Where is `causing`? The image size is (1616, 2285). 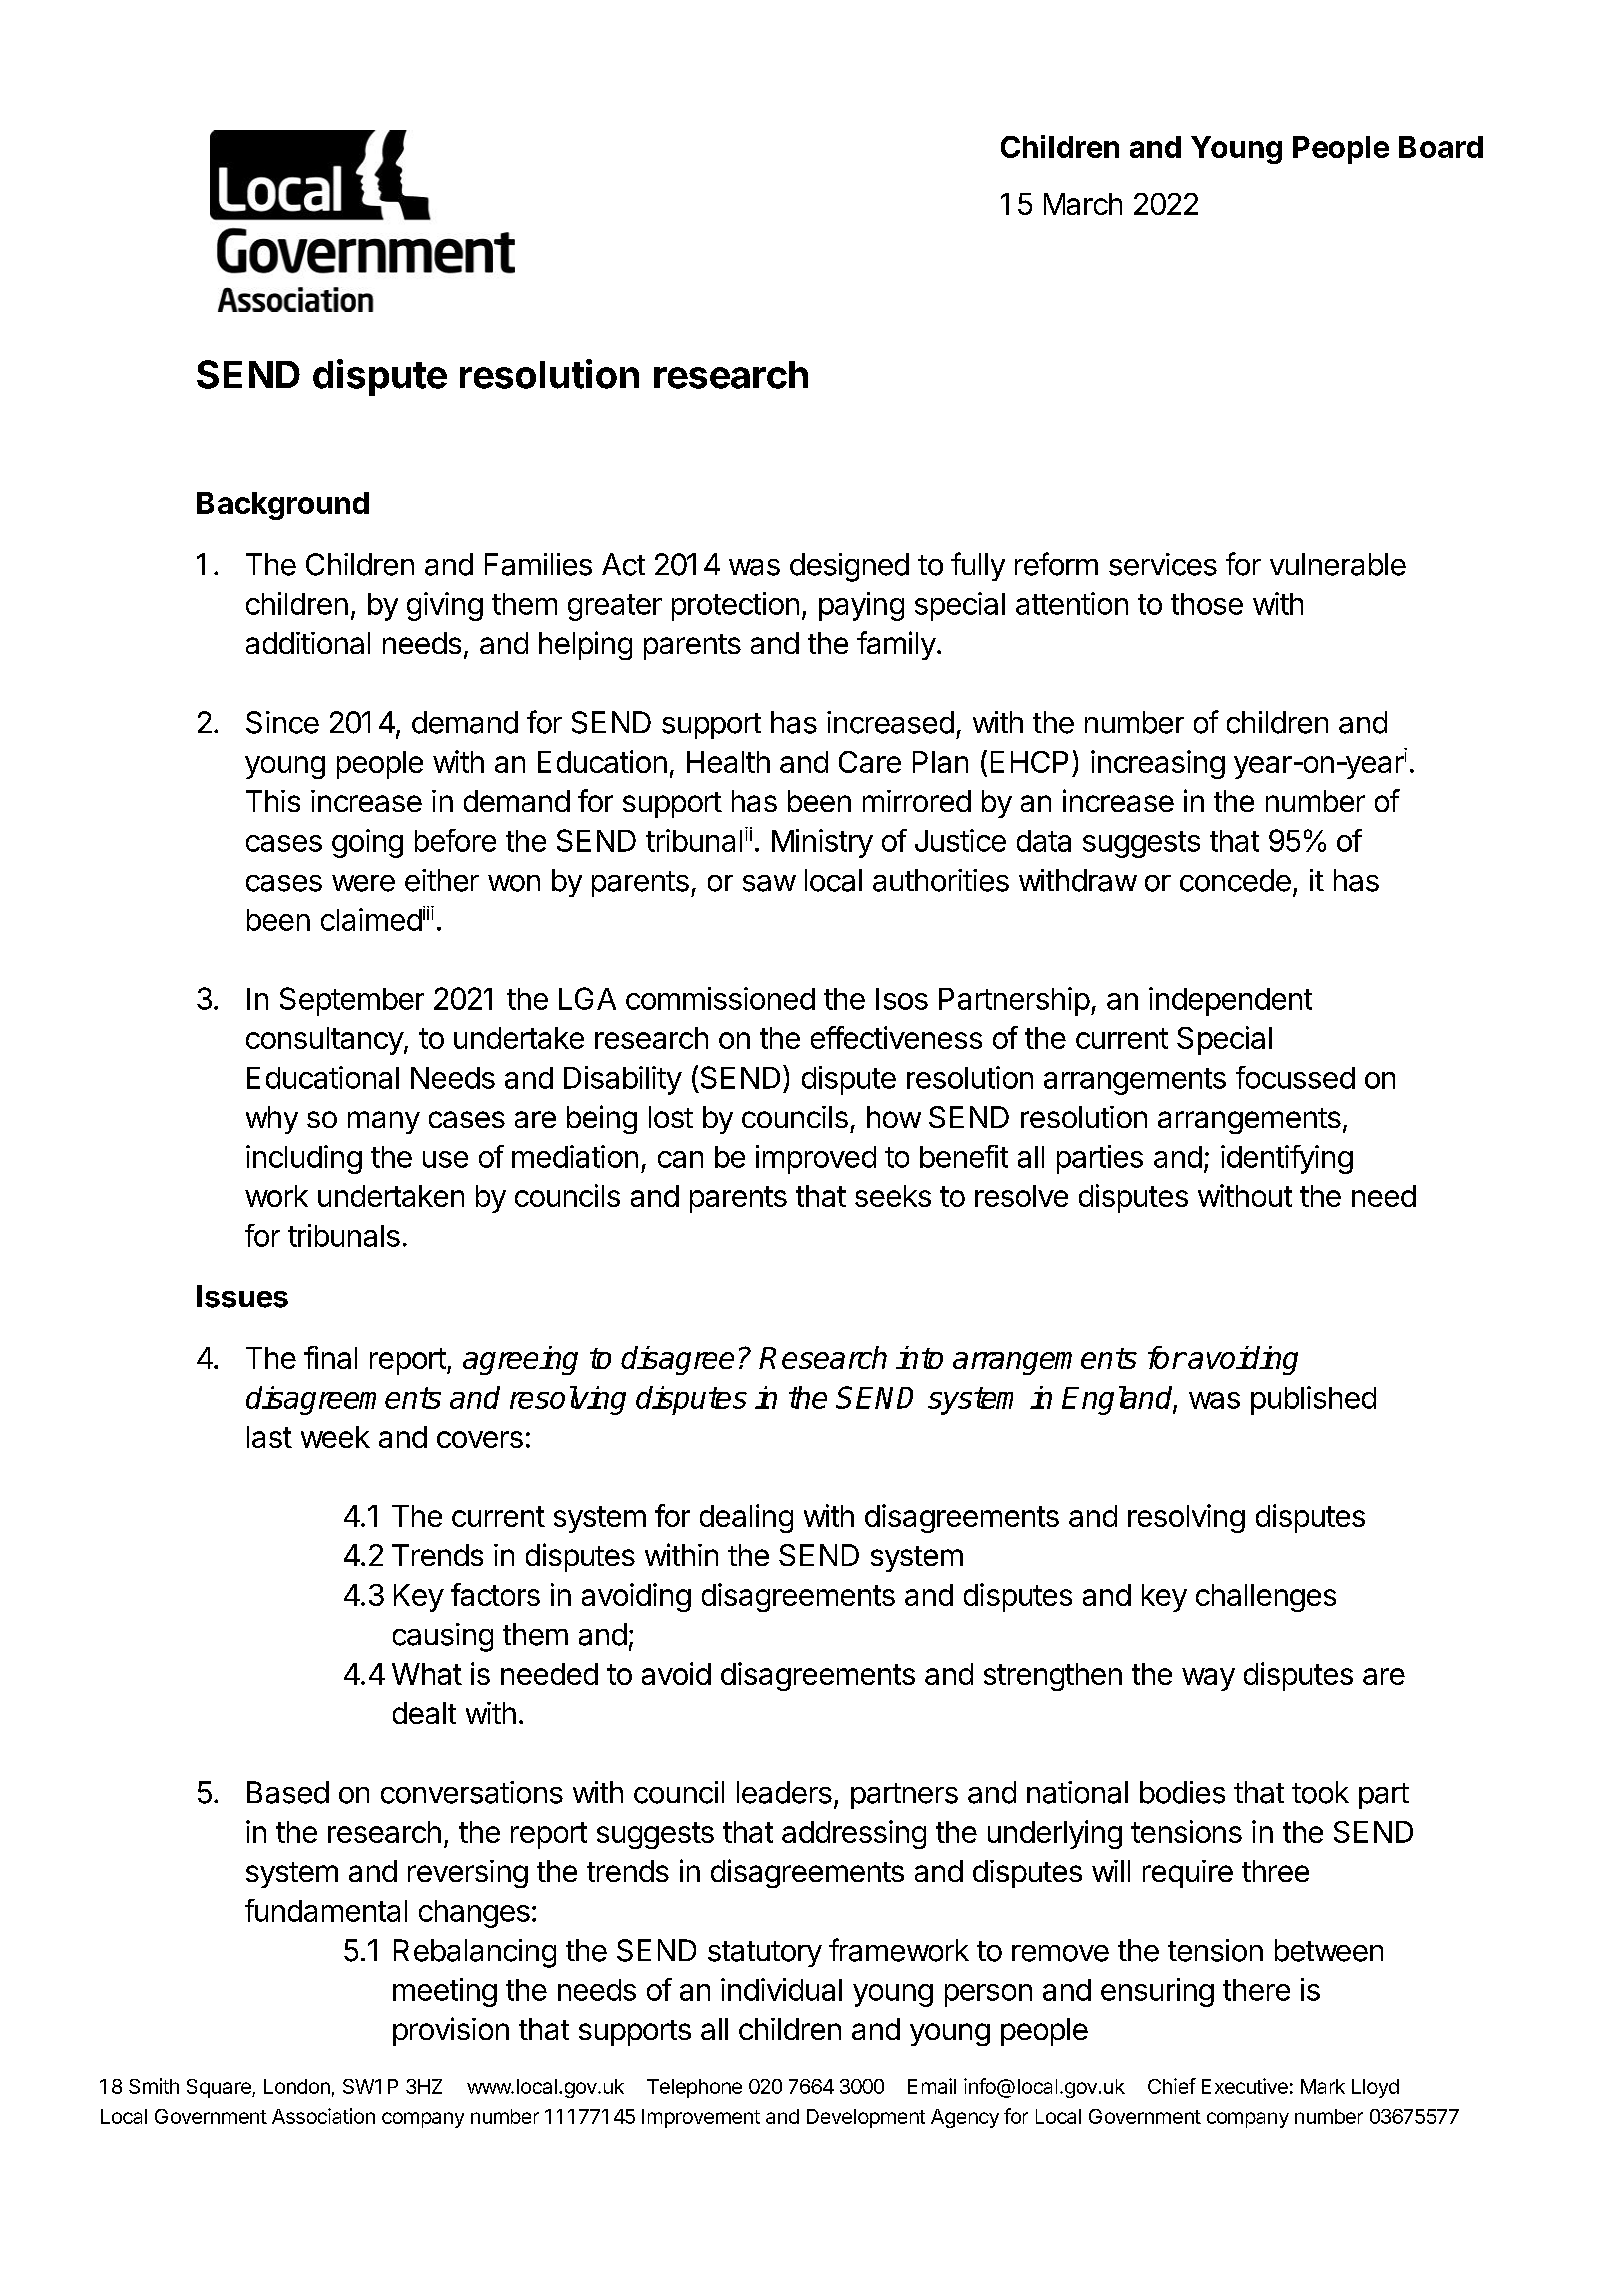 causing is located at coordinates (443, 1637).
